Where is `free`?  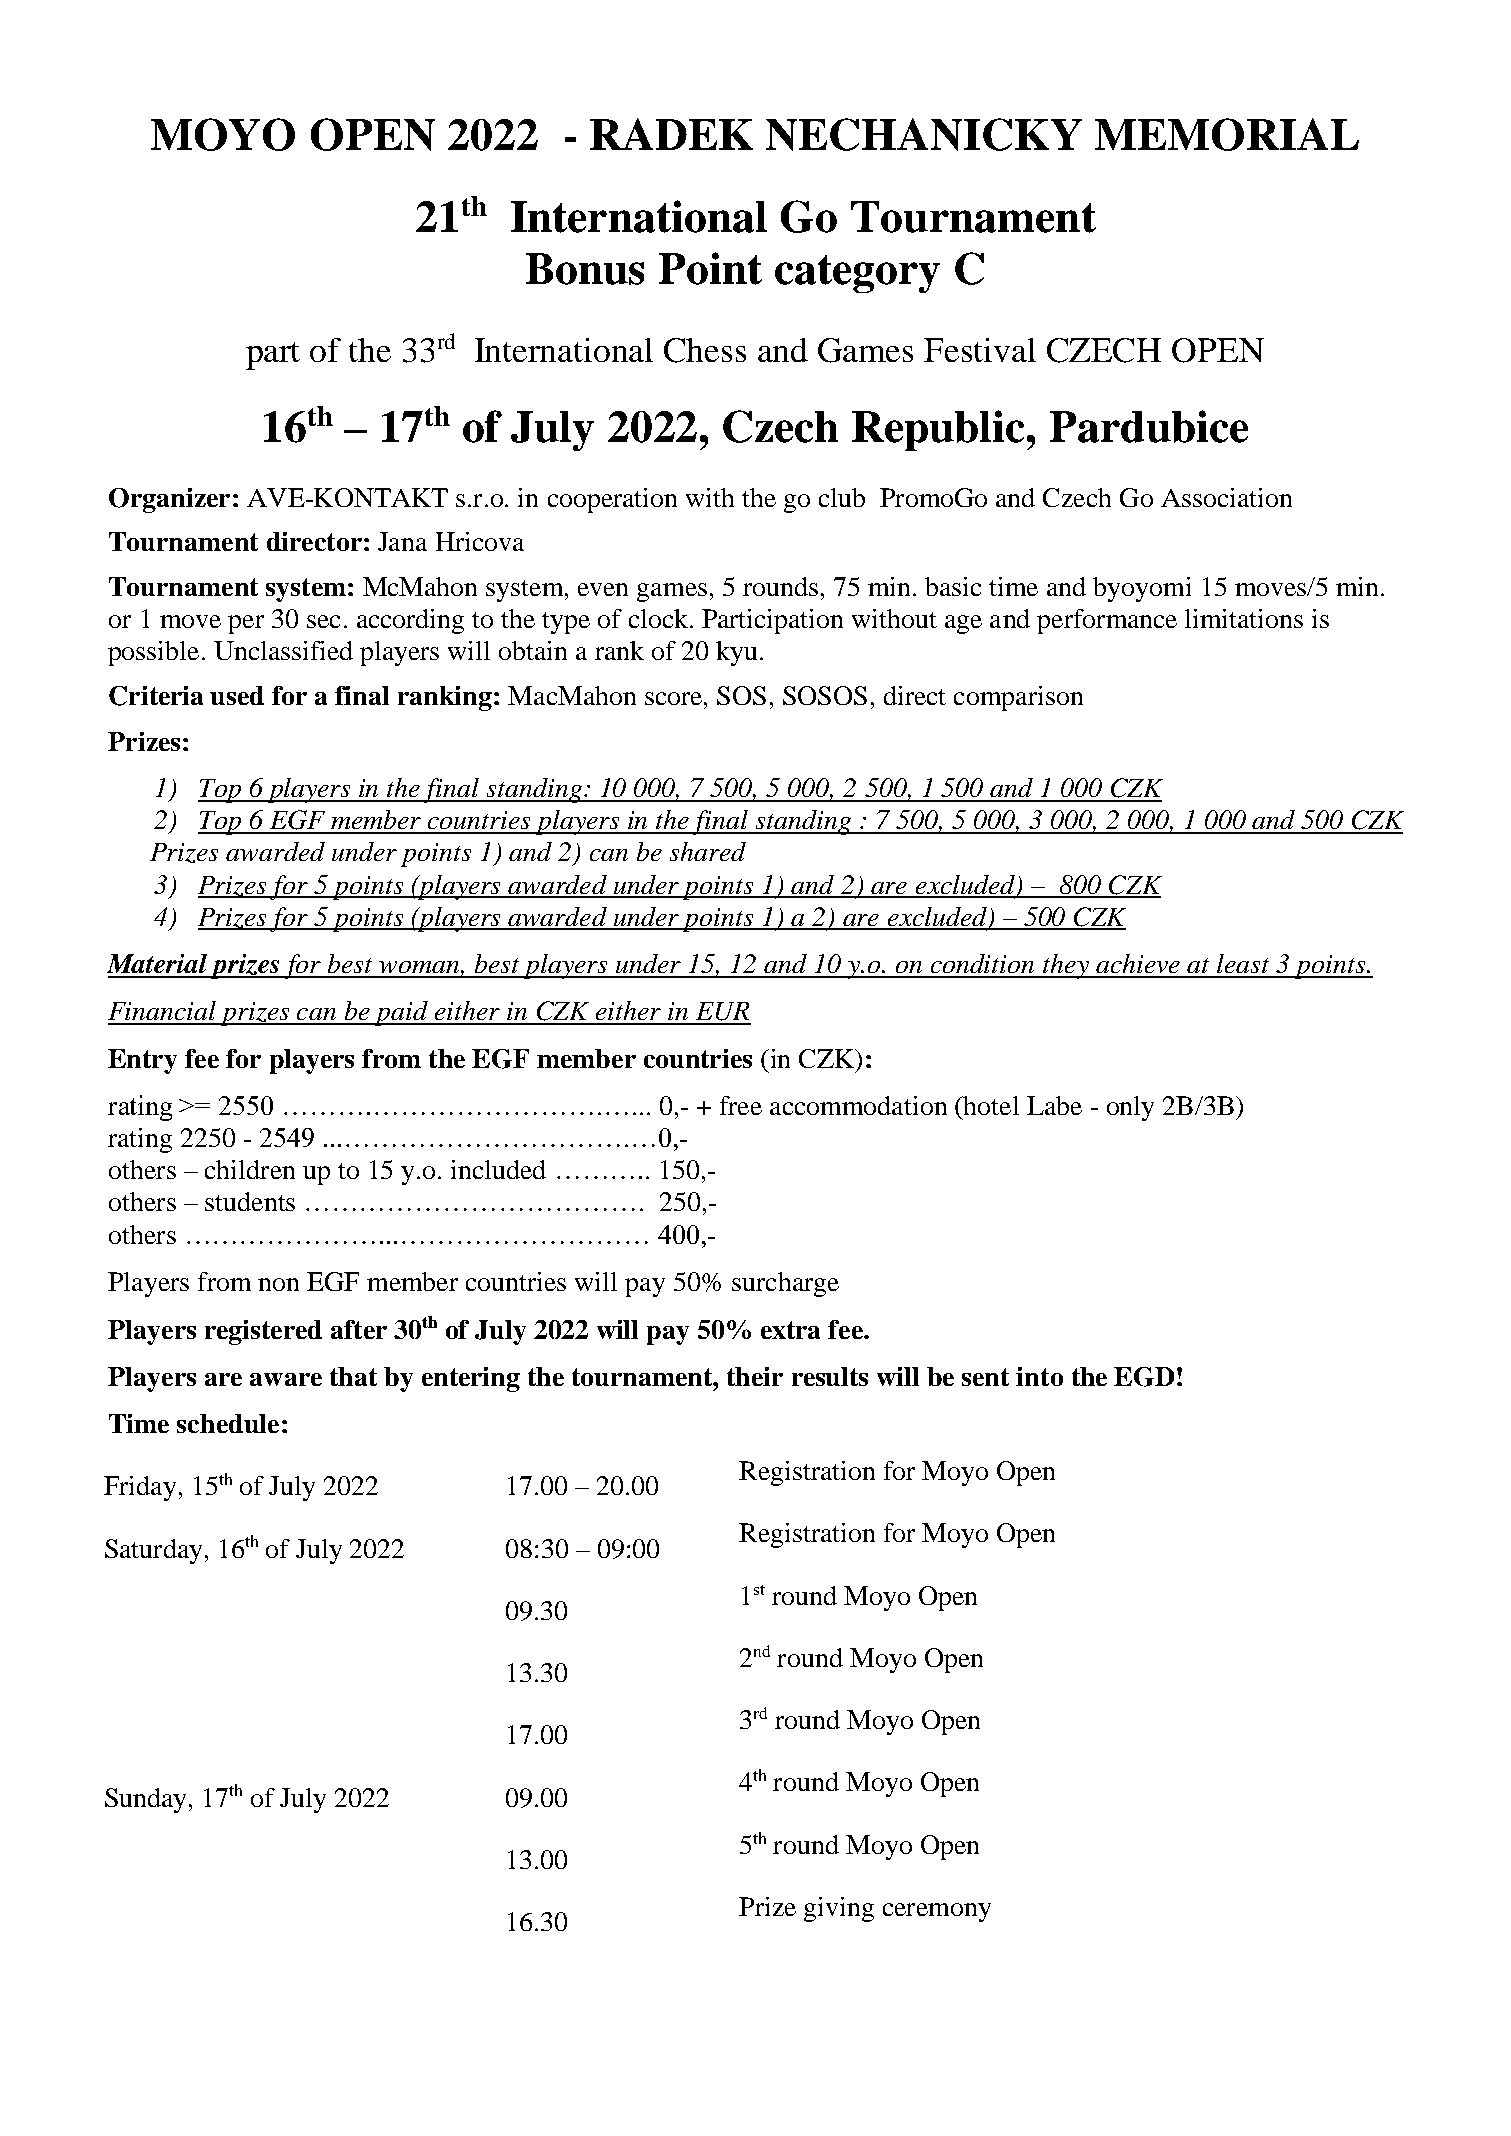
free is located at coordinates (741, 1105).
